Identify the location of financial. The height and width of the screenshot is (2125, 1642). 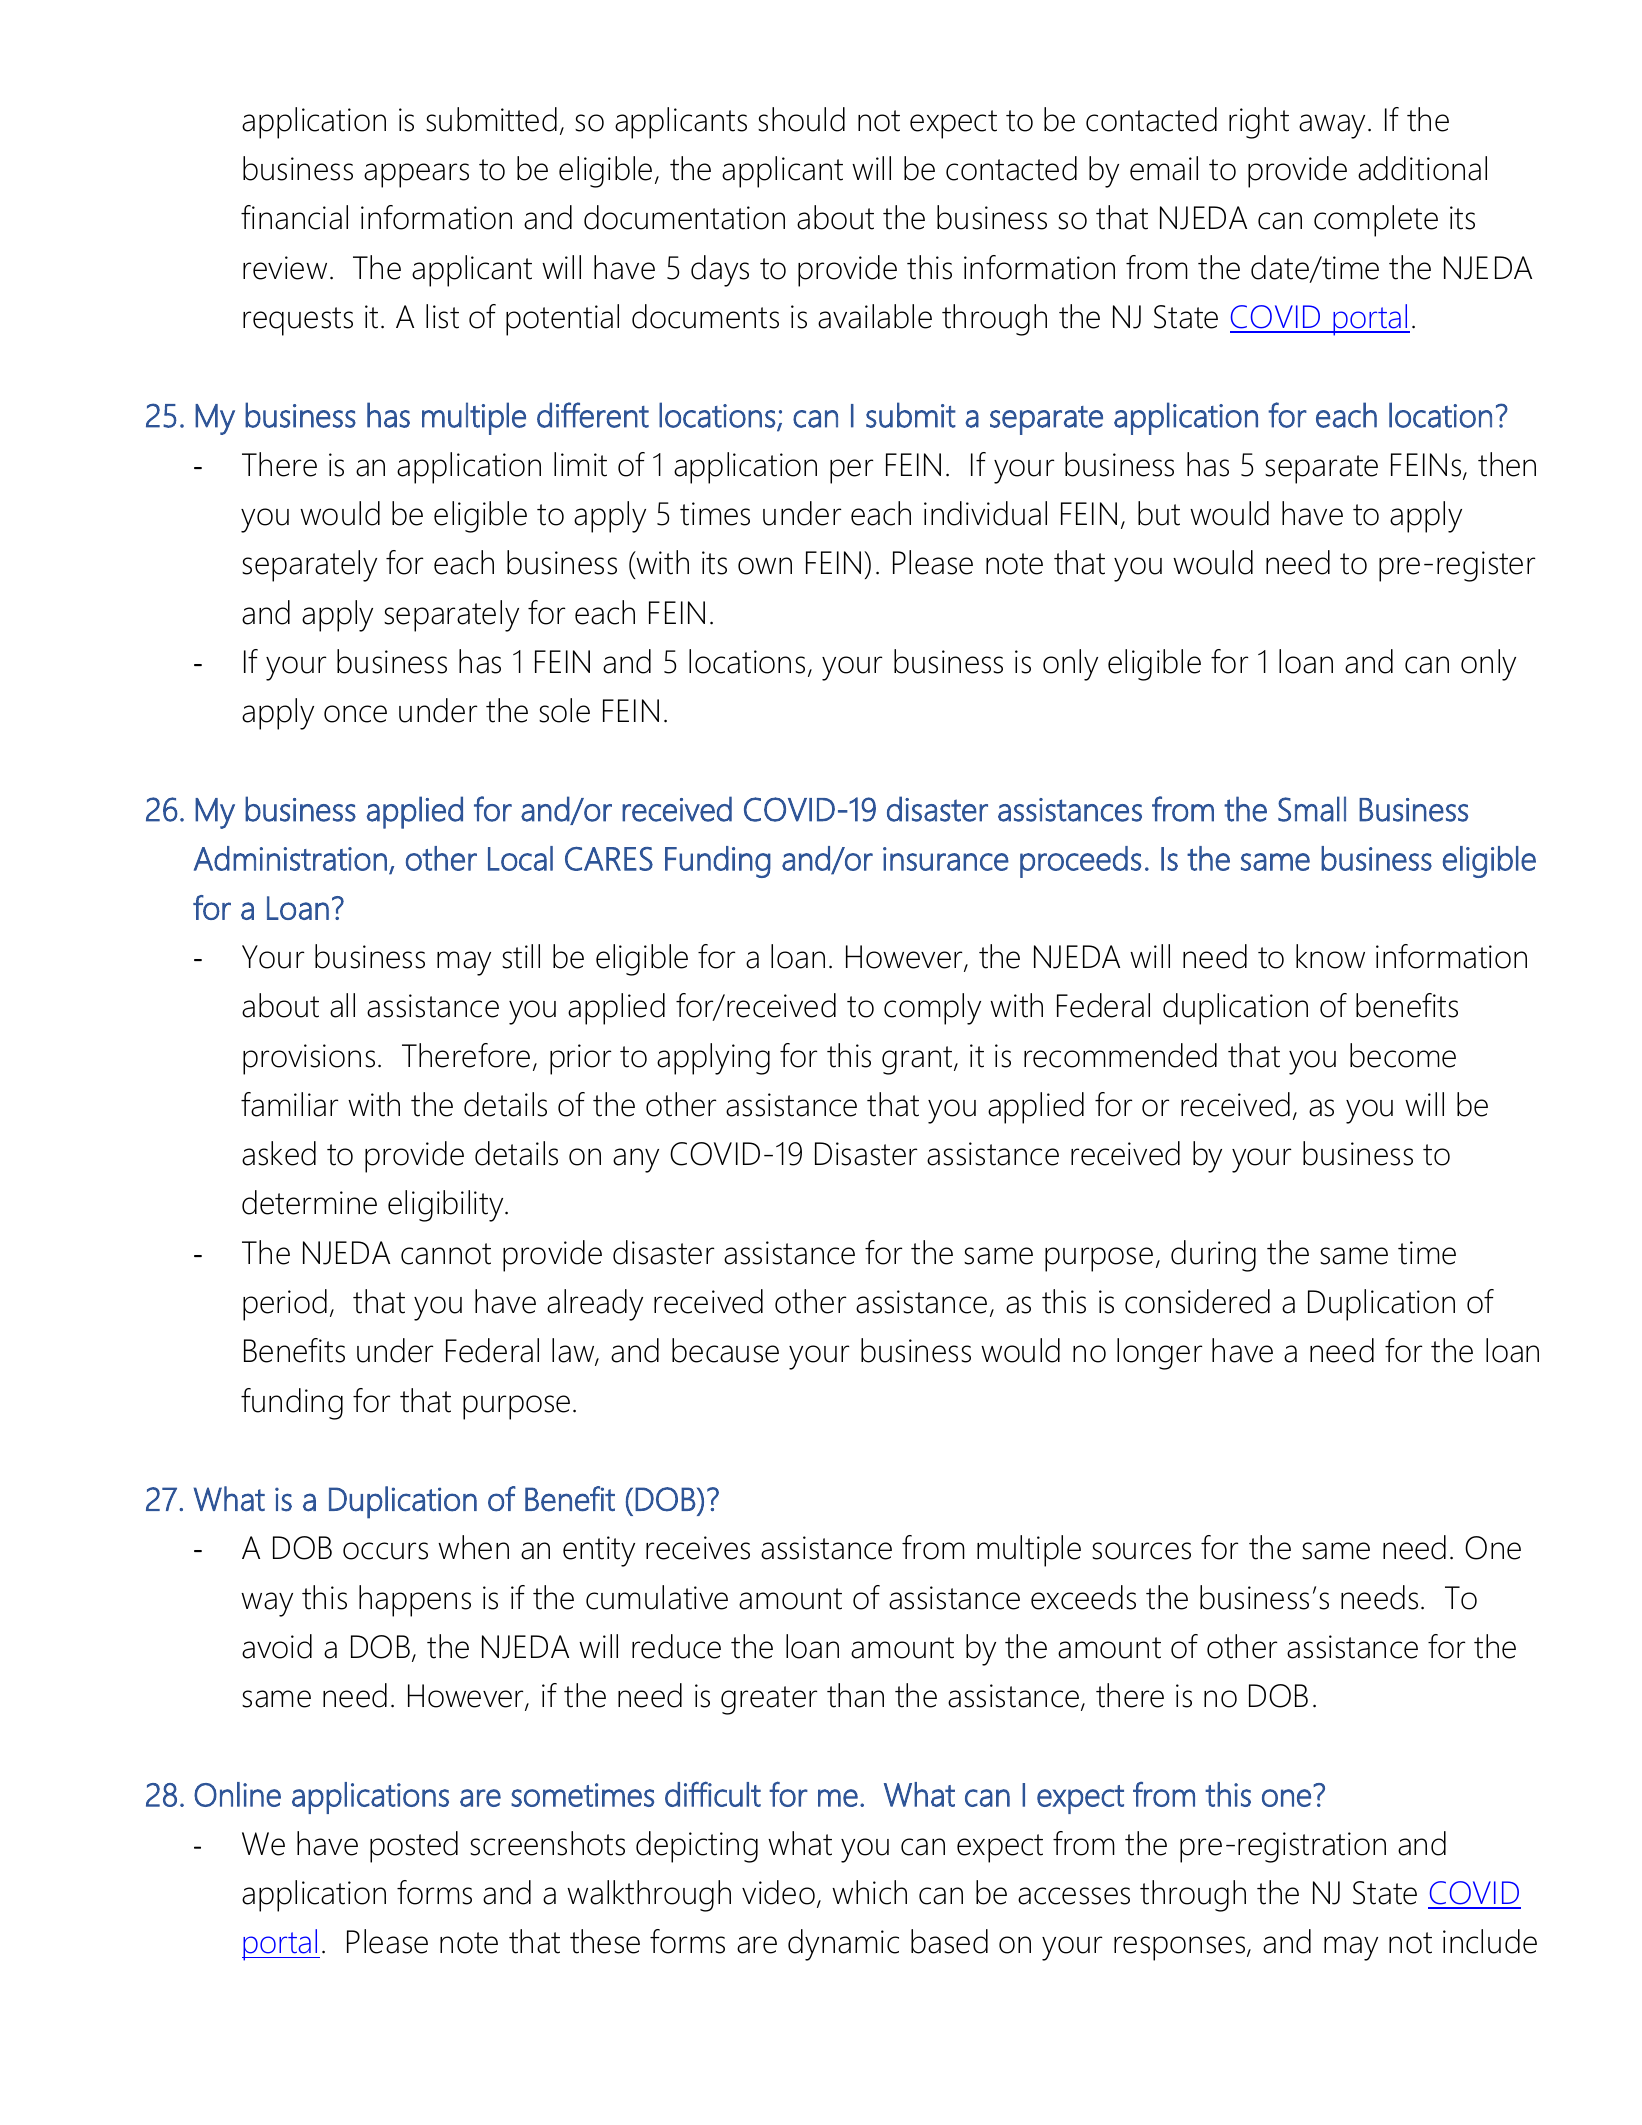
(294, 217).
